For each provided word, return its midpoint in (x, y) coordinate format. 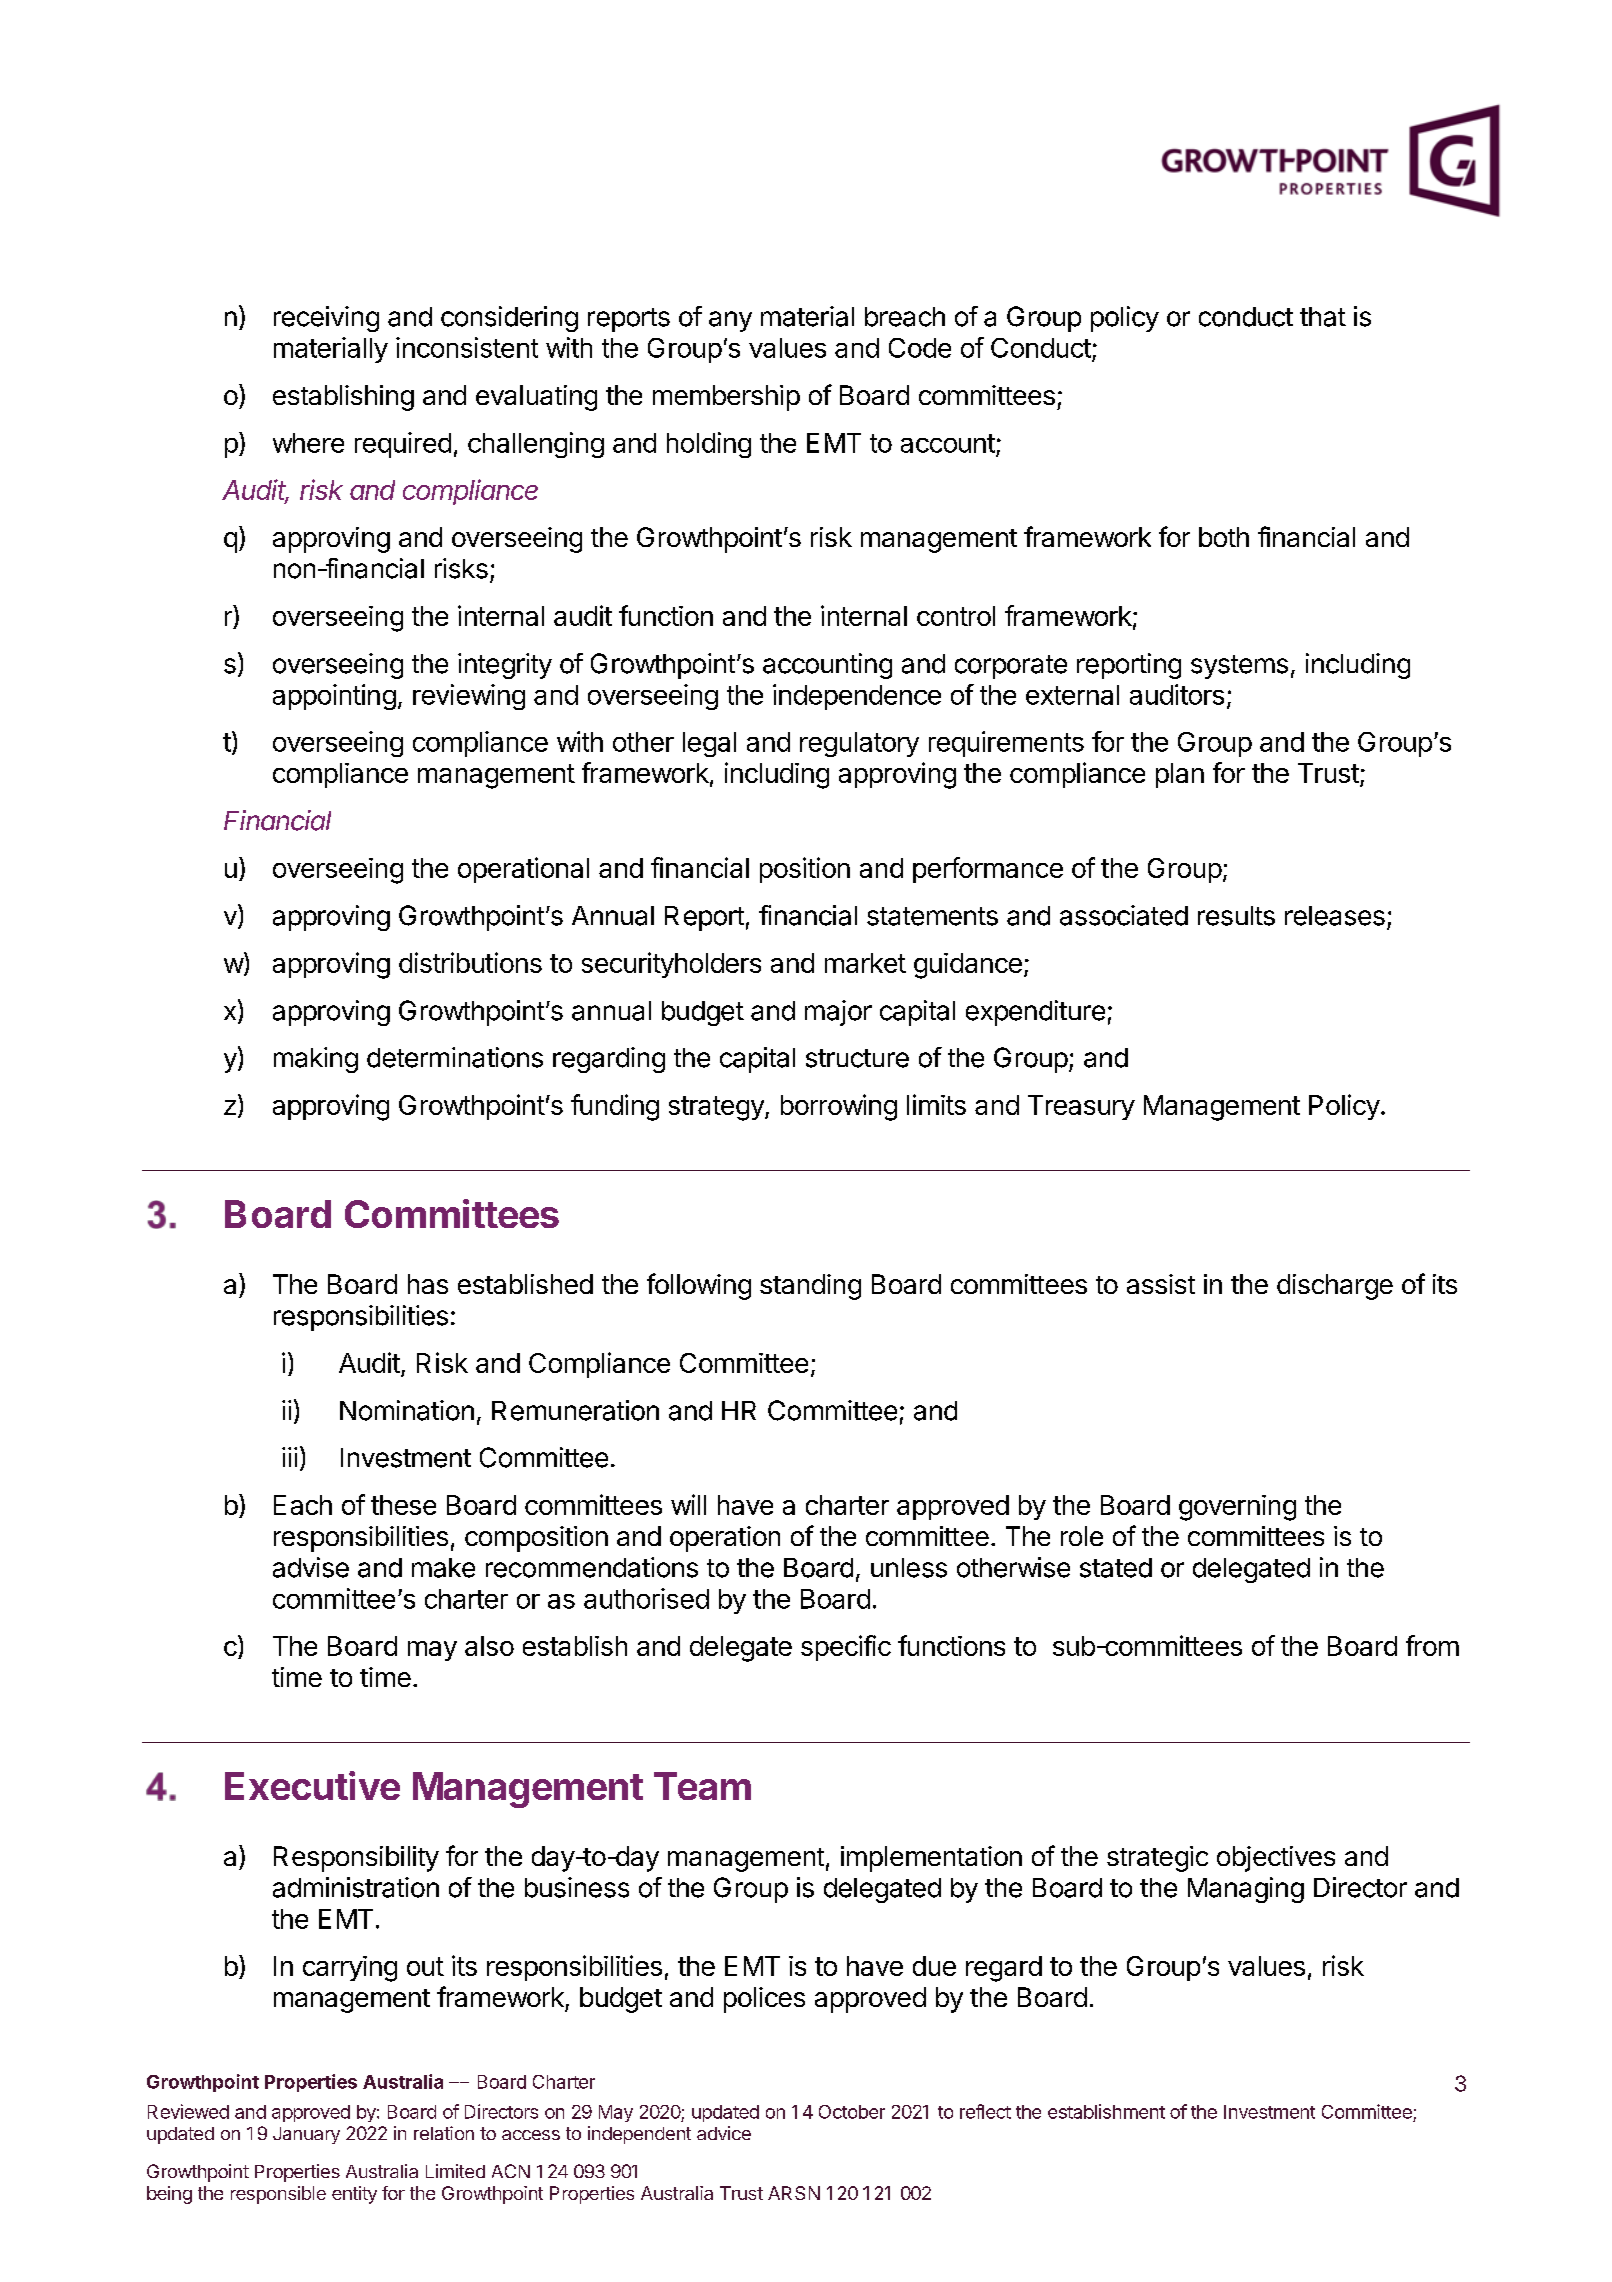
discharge (1335, 1287)
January (306, 2135)
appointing (334, 697)
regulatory (859, 744)
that (1323, 317)
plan (1180, 775)
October (852, 2112)
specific (846, 1648)
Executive (312, 1785)
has (428, 1284)
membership (726, 398)
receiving (326, 319)
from (1432, 1645)
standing (810, 1287)
